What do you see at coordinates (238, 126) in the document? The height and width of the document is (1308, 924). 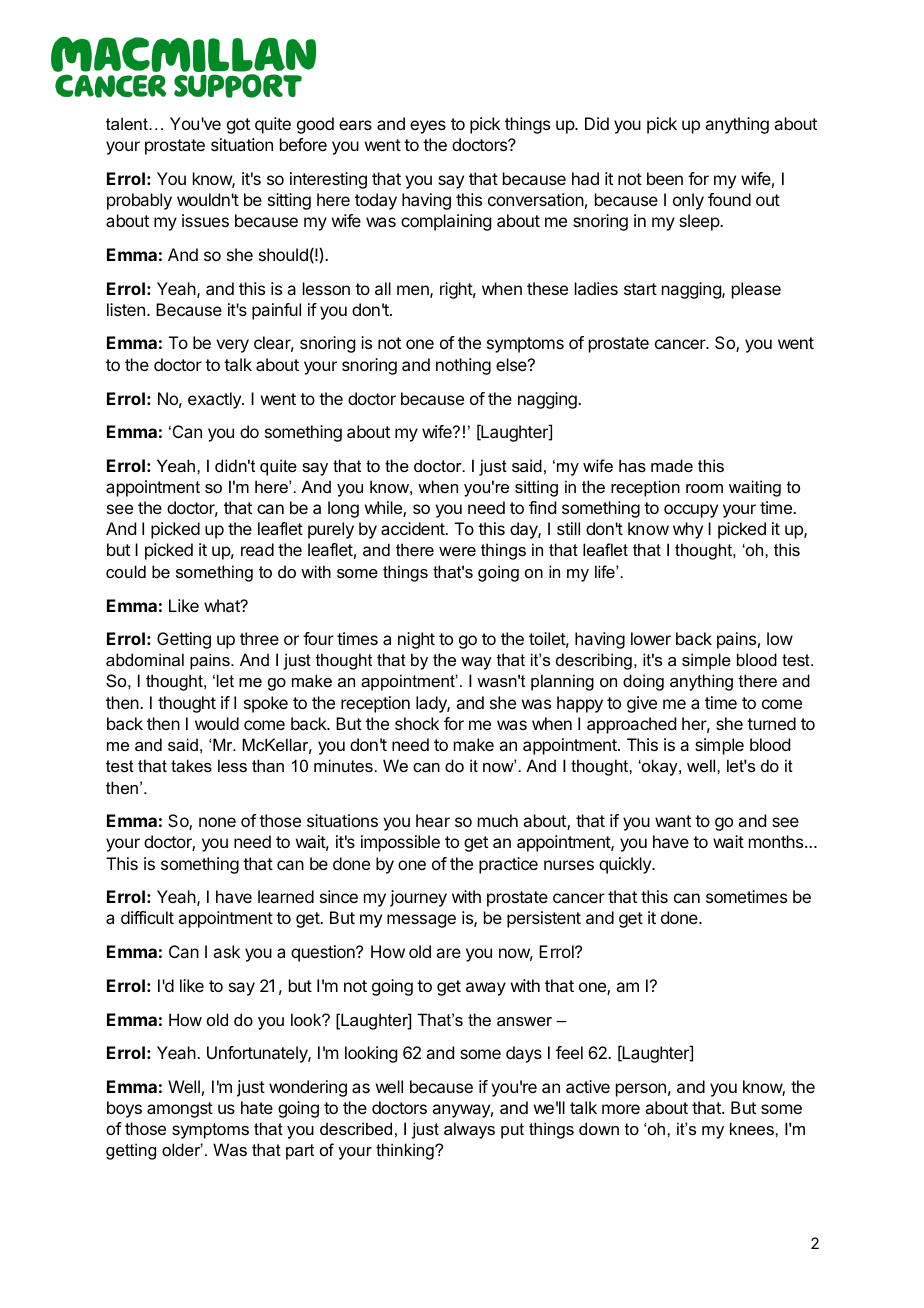 I see `got` at bounding box center [238, 126].
